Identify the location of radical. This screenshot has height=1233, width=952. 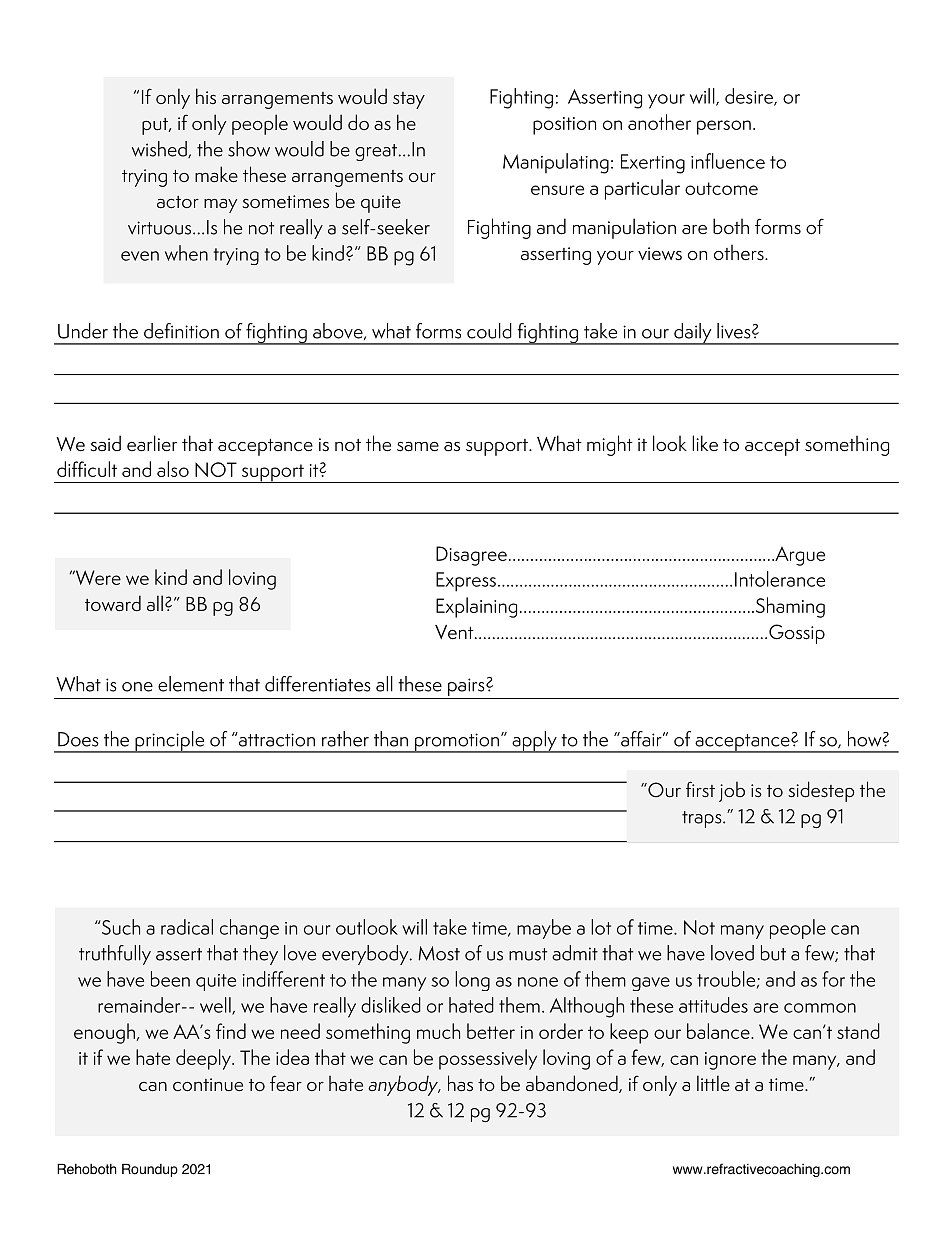
(187, 927).
